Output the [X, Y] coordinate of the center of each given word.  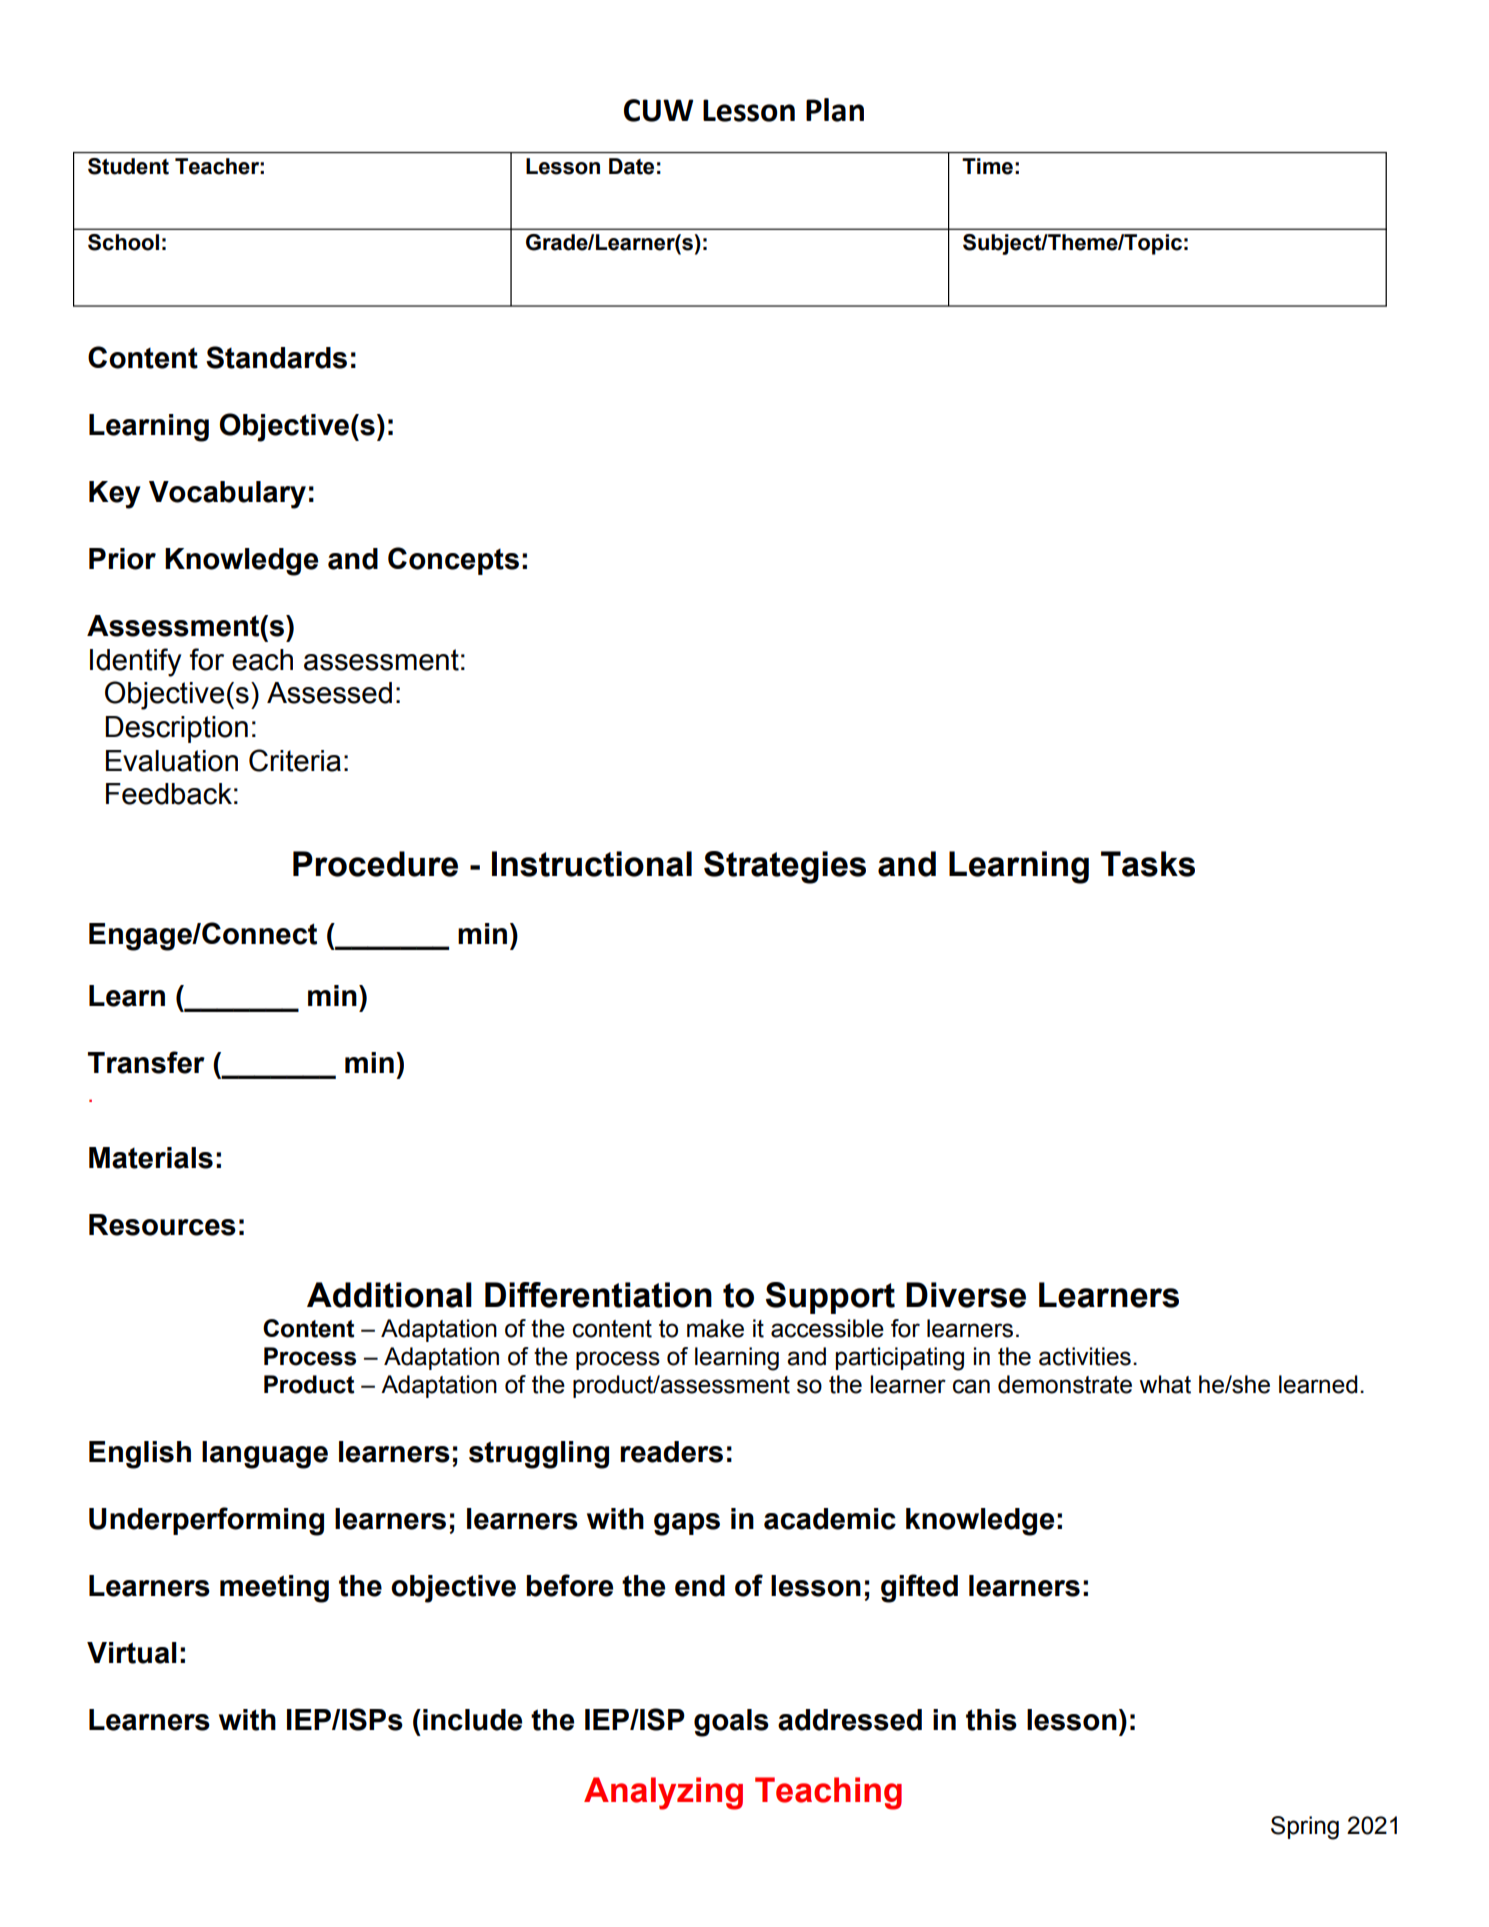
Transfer [146, 1062]
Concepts [453, 561]
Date [631, 166]
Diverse [966, 1295]
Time [987, 166]
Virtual [132, 1653]
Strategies [785, 867]
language [265, 1455]
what [1165, 1384]
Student [128, 166]
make [715, 1328]
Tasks [1148, 864]
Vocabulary [227, 495]
